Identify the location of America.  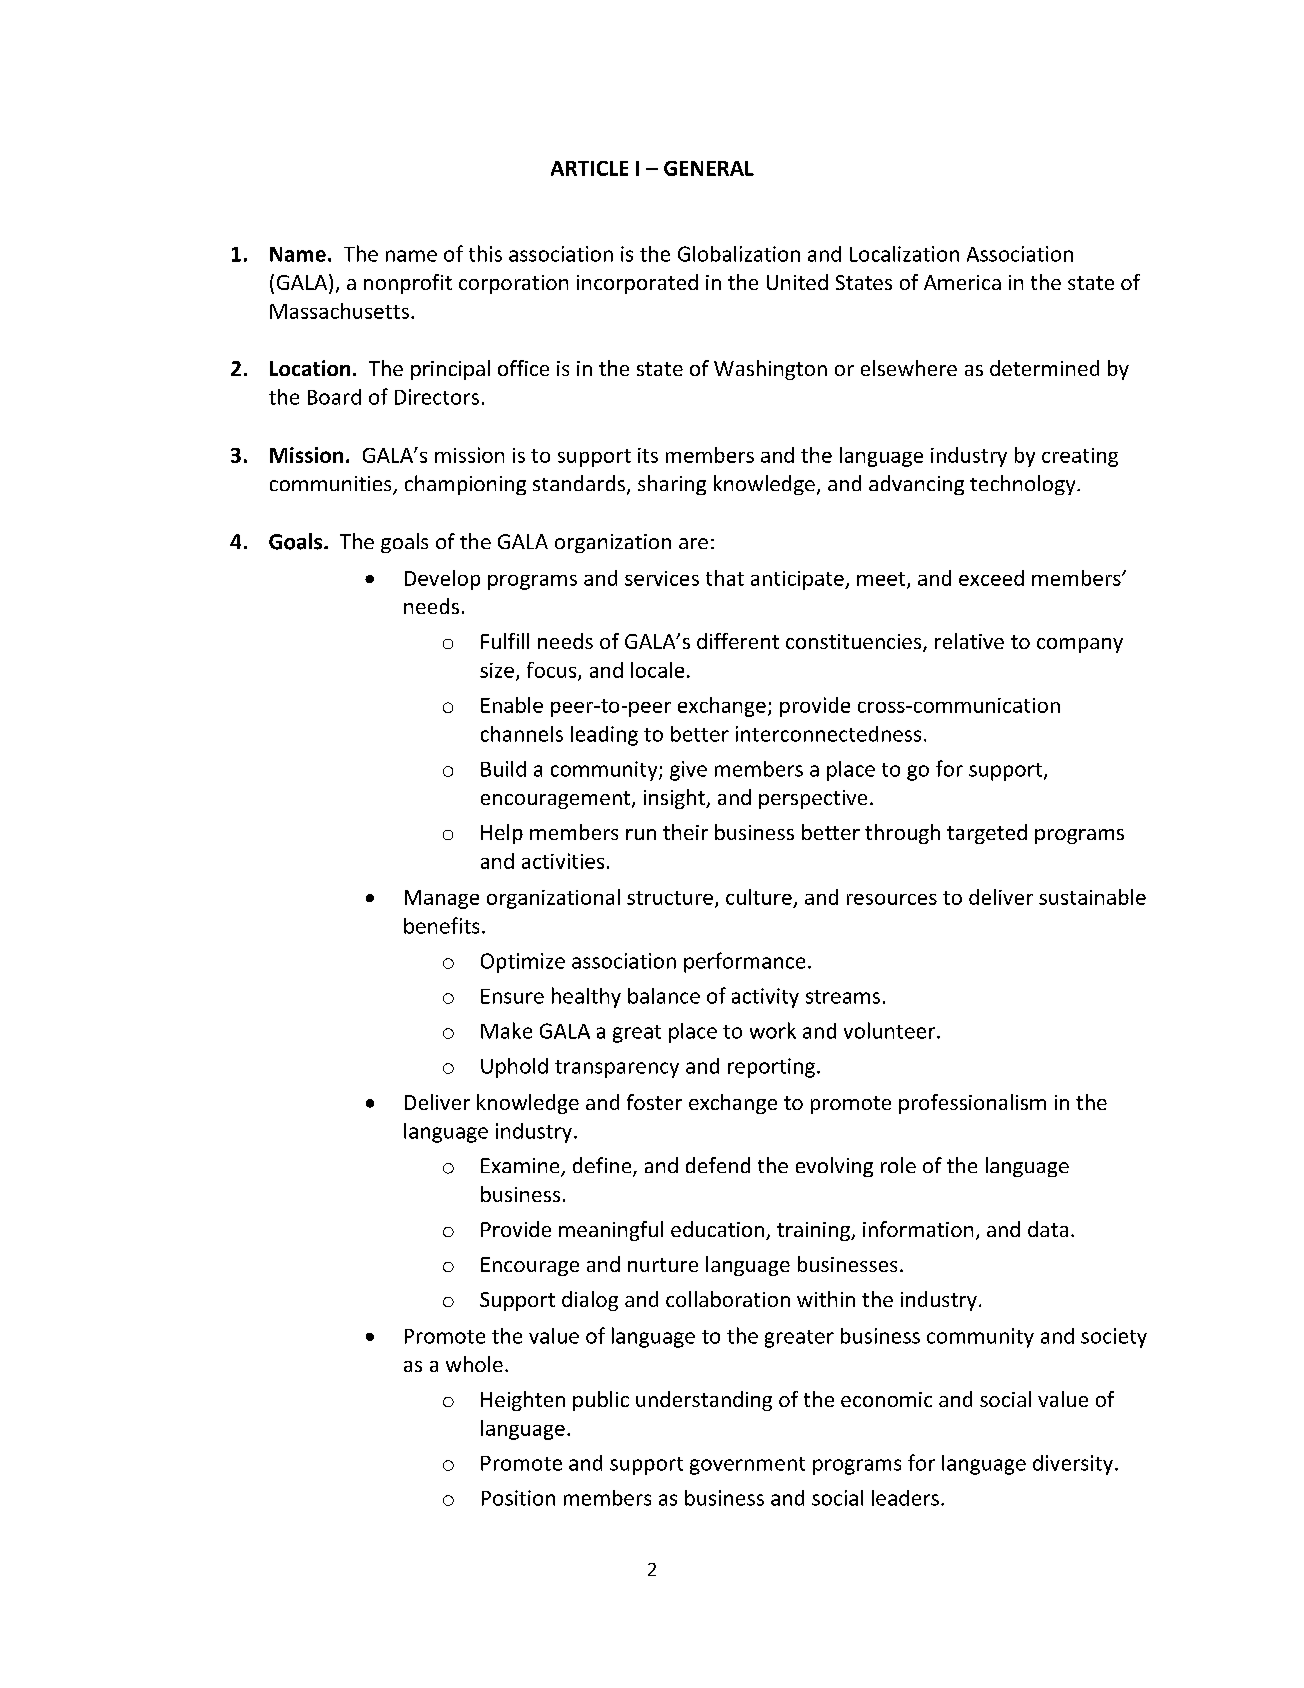
(962, 282).
